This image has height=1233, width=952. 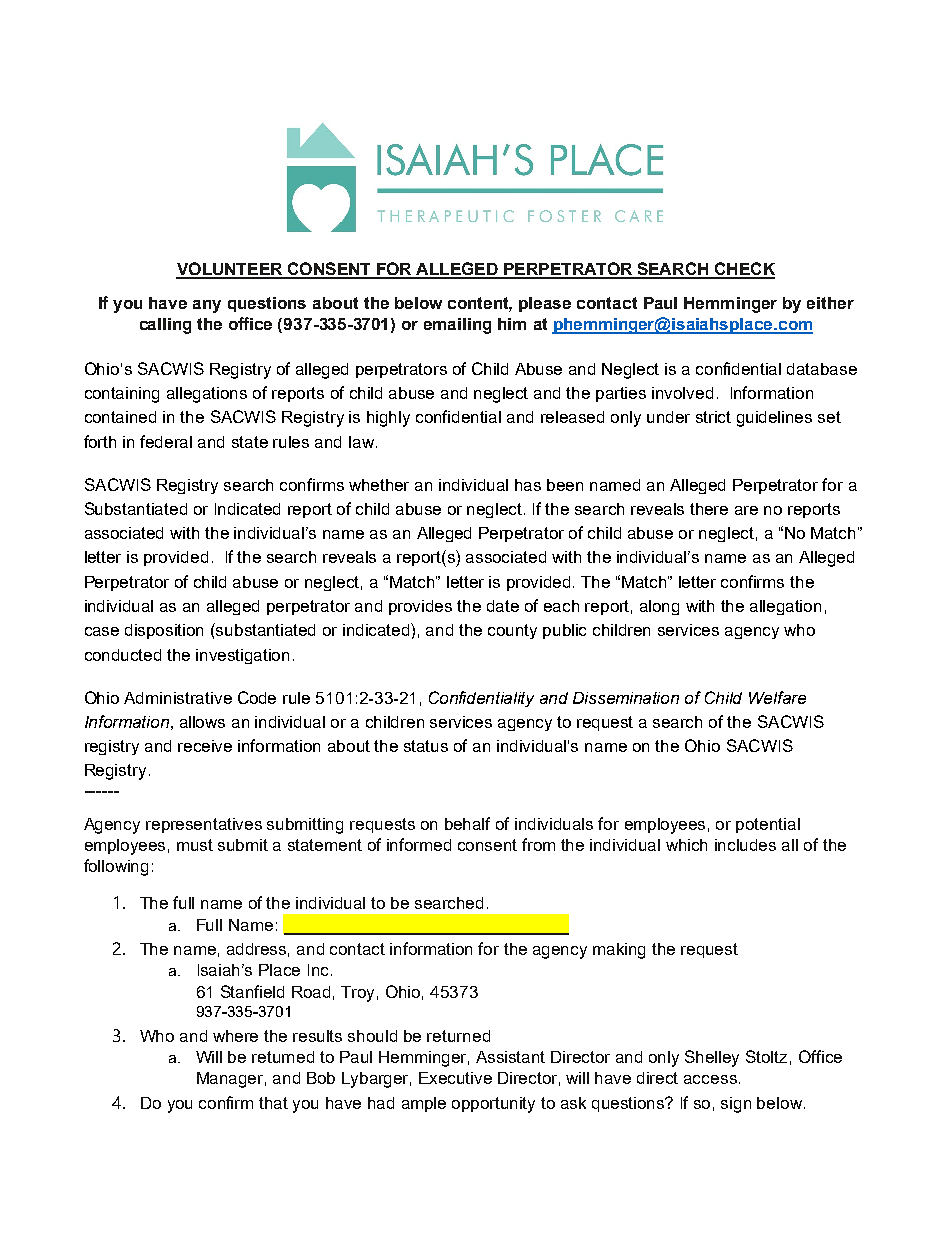 I want to click on has, so click(x=528, y=485).
